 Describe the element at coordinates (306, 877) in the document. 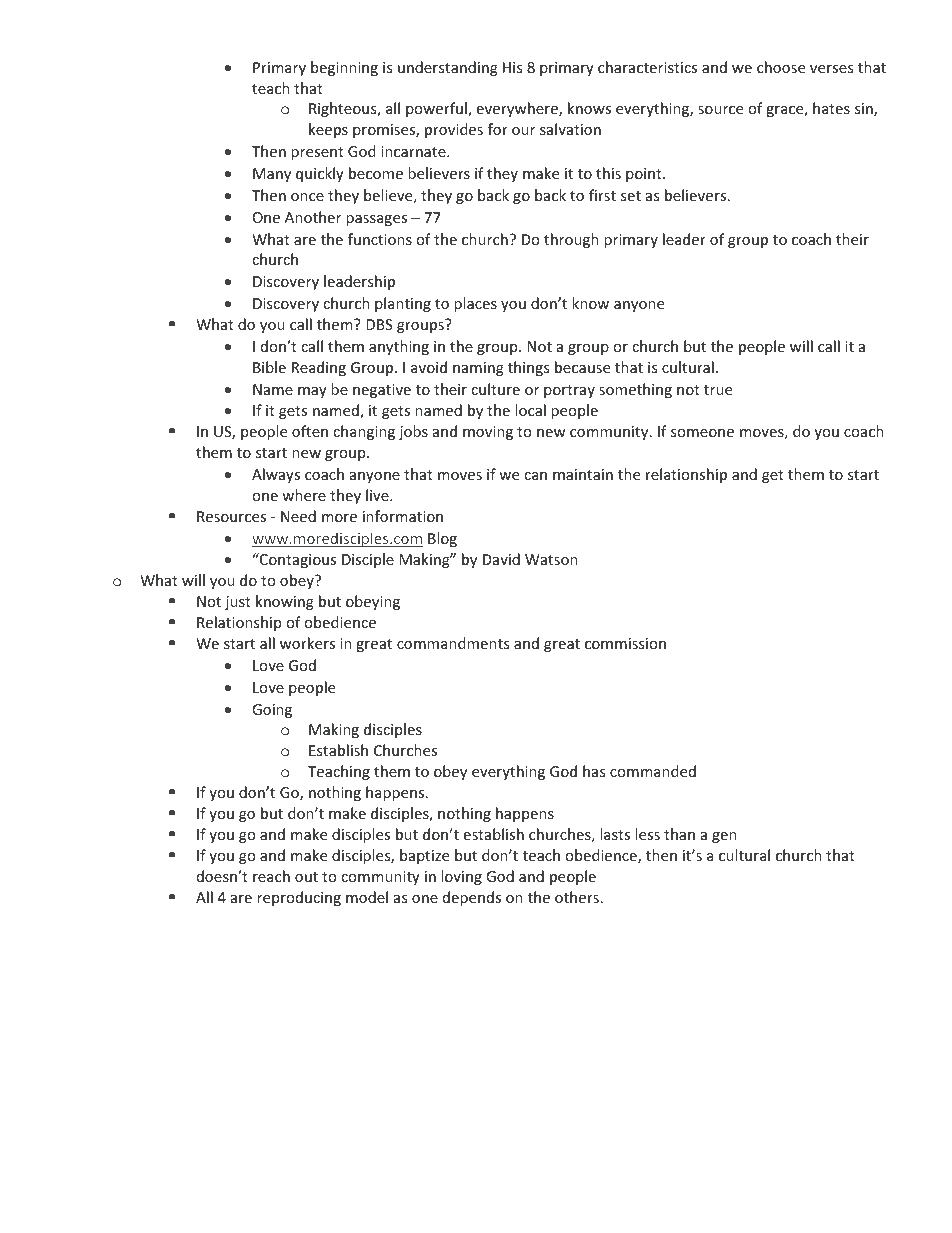

I see `out` at that location.
